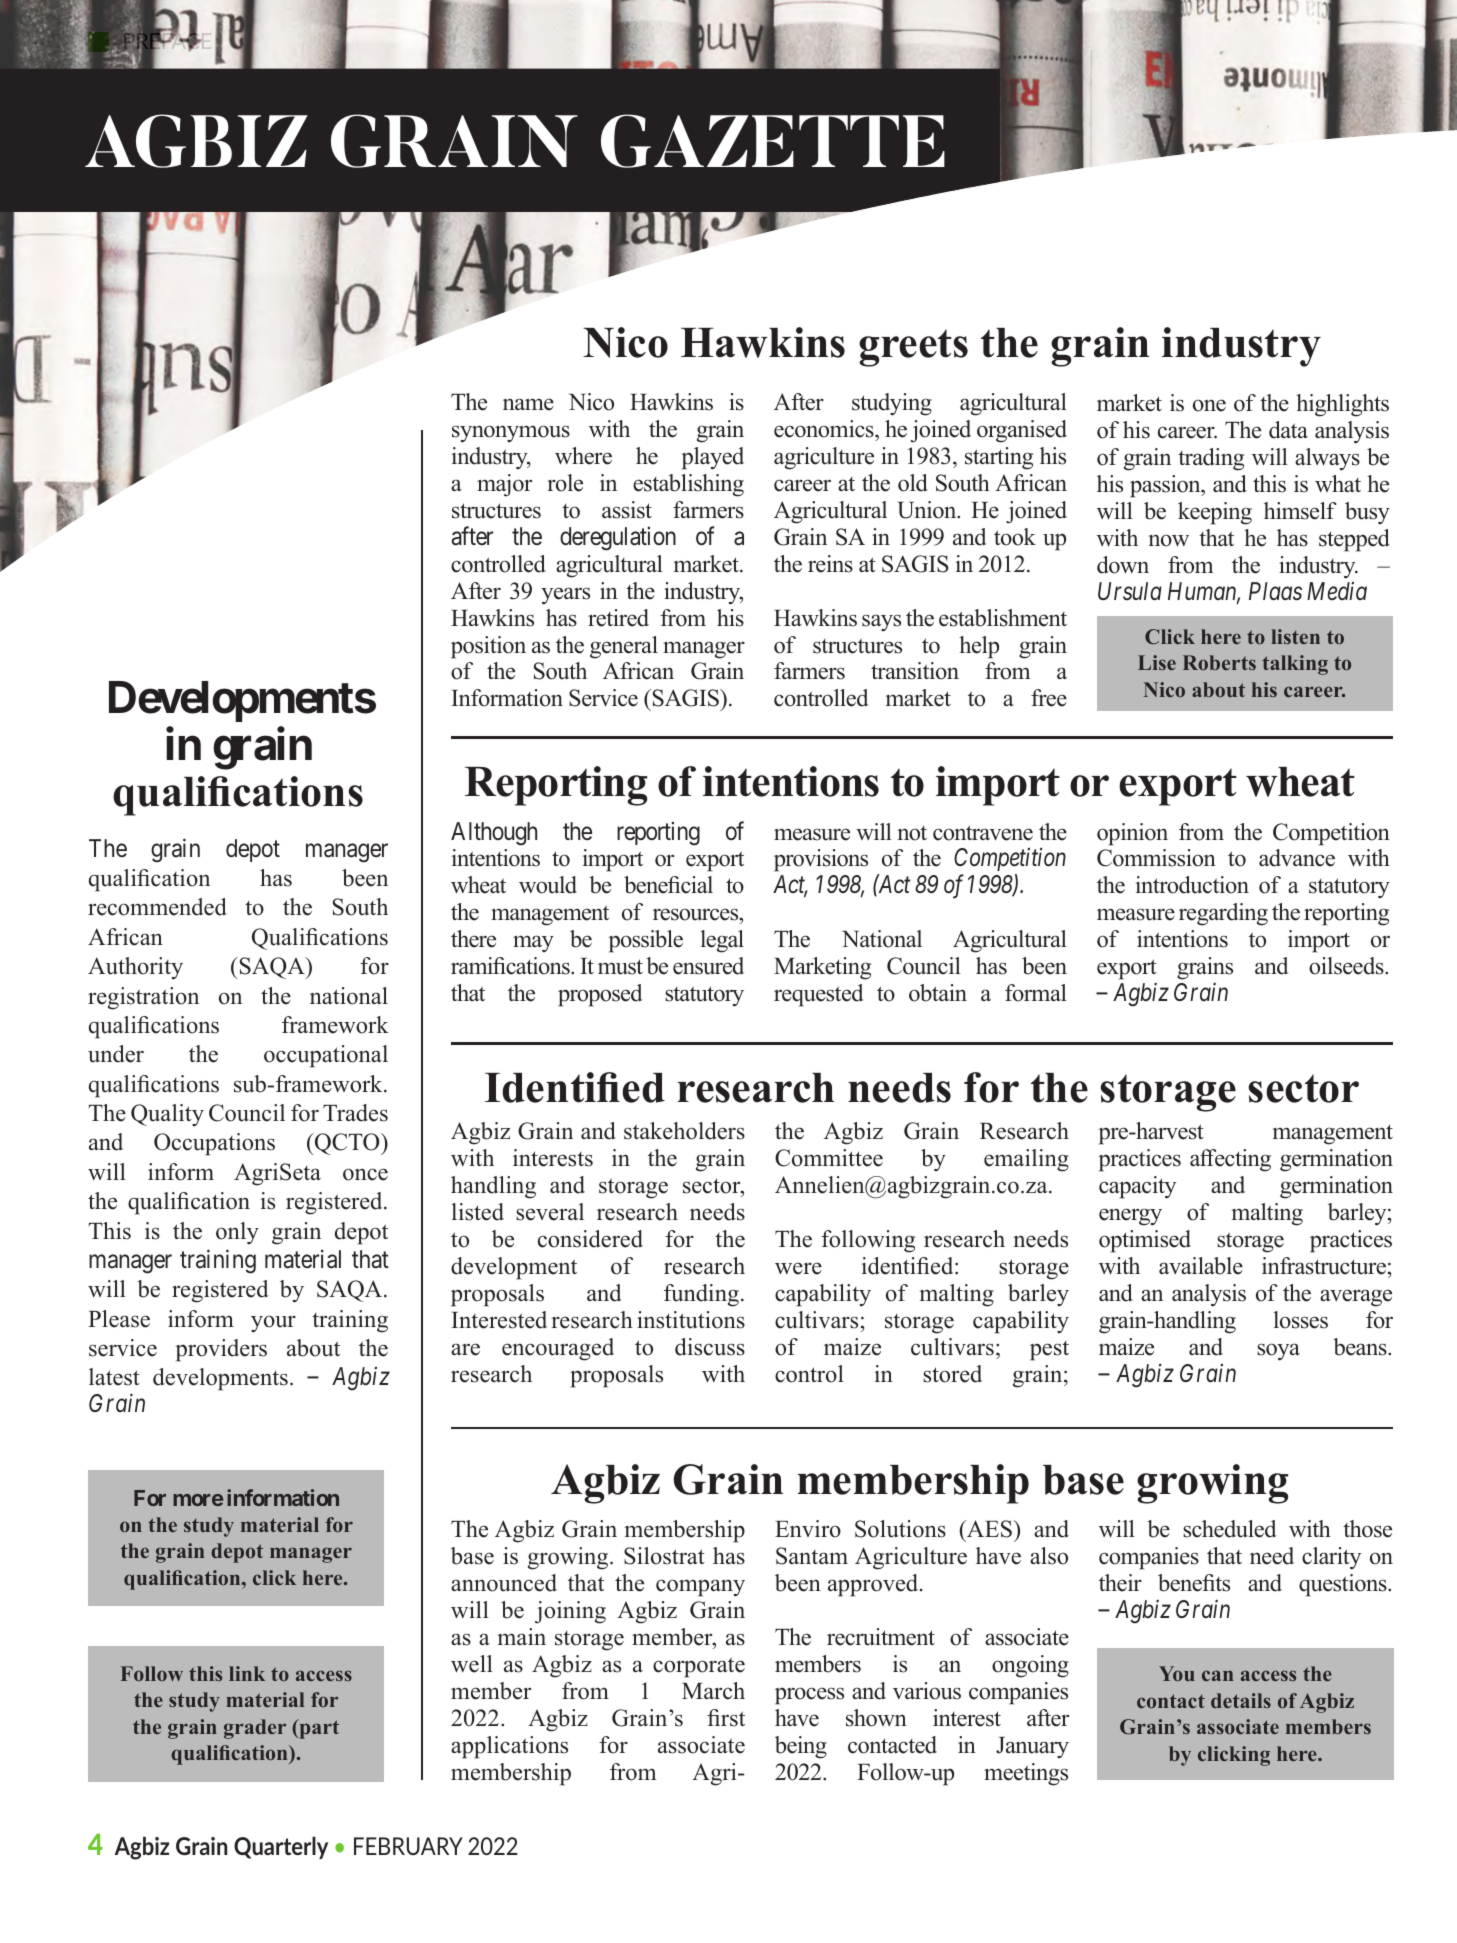 This screenshot has height=1943, width=1457. Describe the element at coordinates (773, 141) in the screenshot. I see `GAZETTE` at that location.
